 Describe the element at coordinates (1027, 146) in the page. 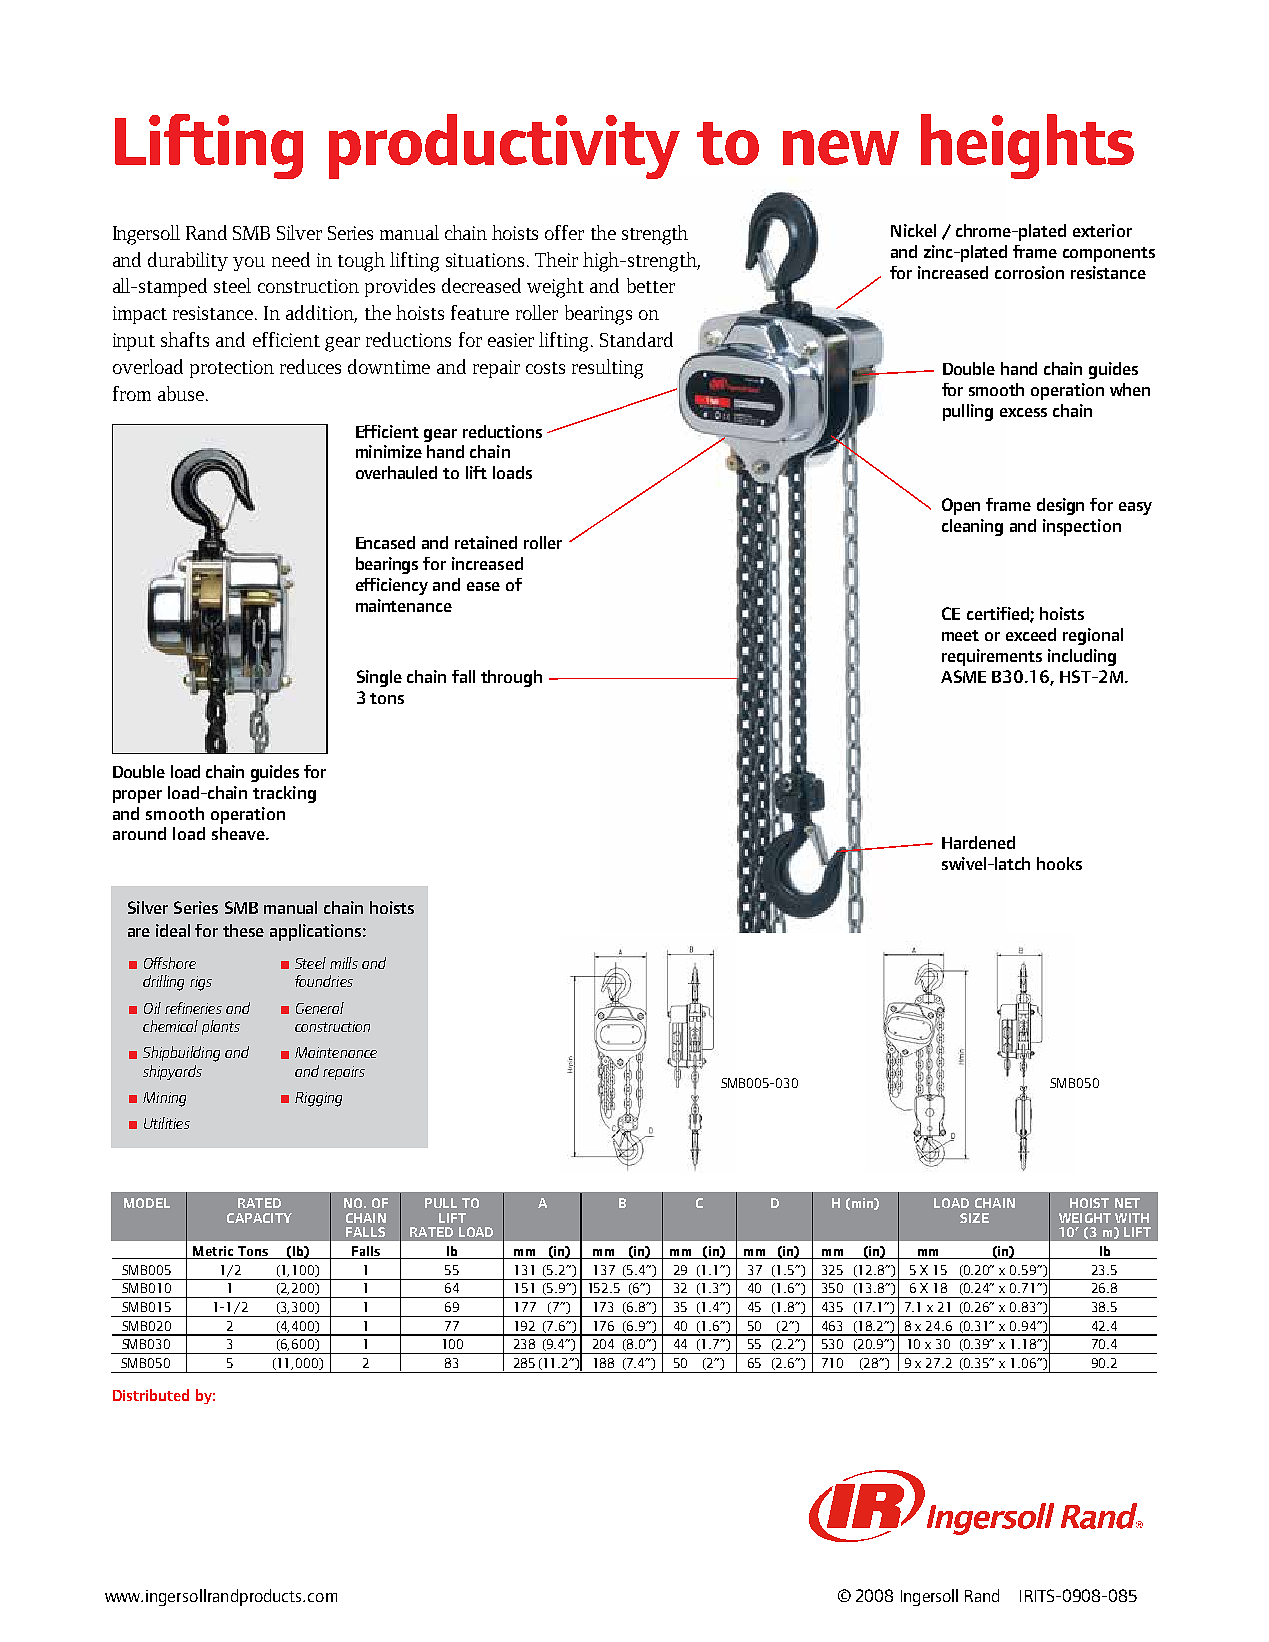

I see `heights` at that location.
